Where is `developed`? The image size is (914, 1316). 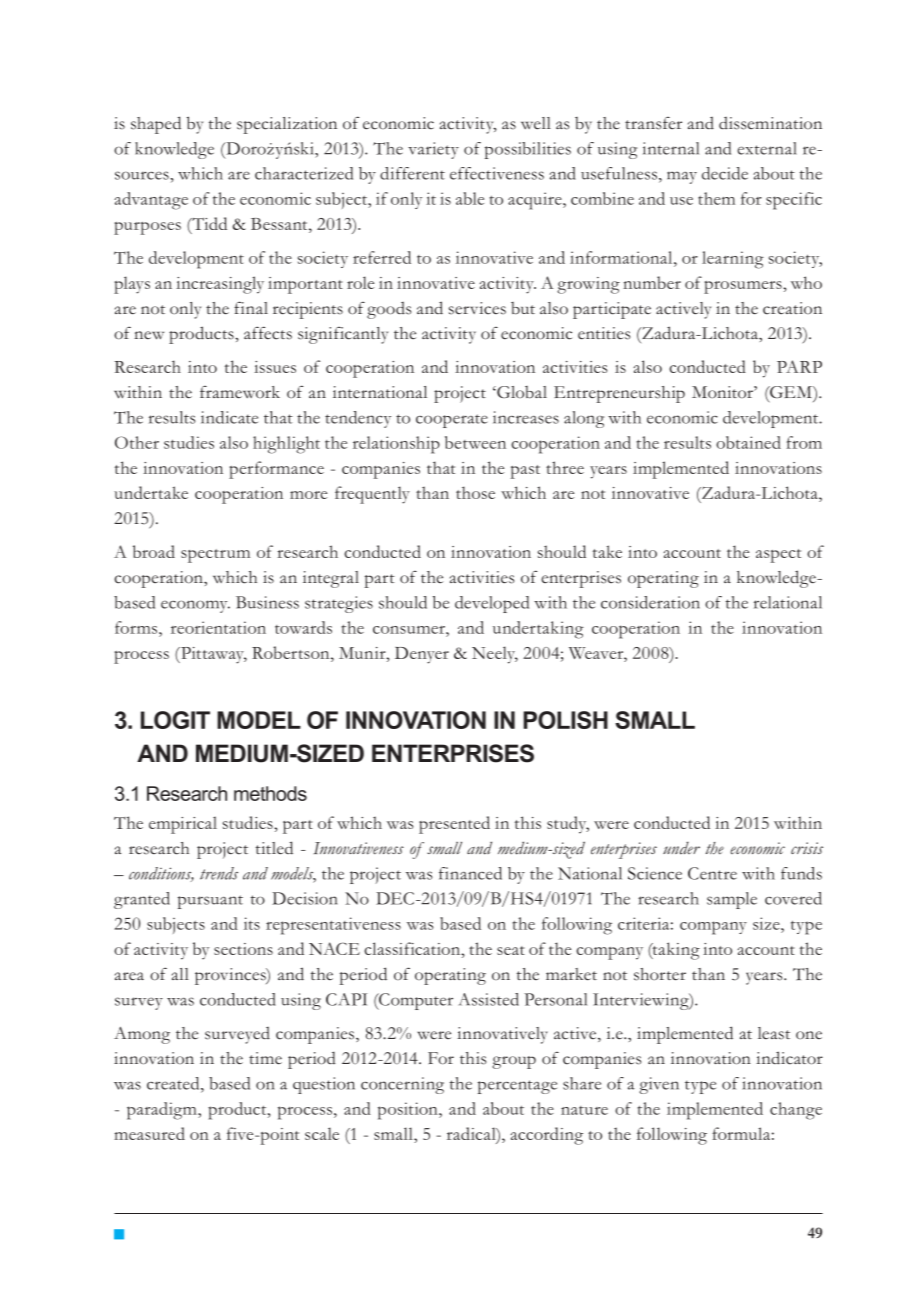
developed is located at coordinates (492, 604).
